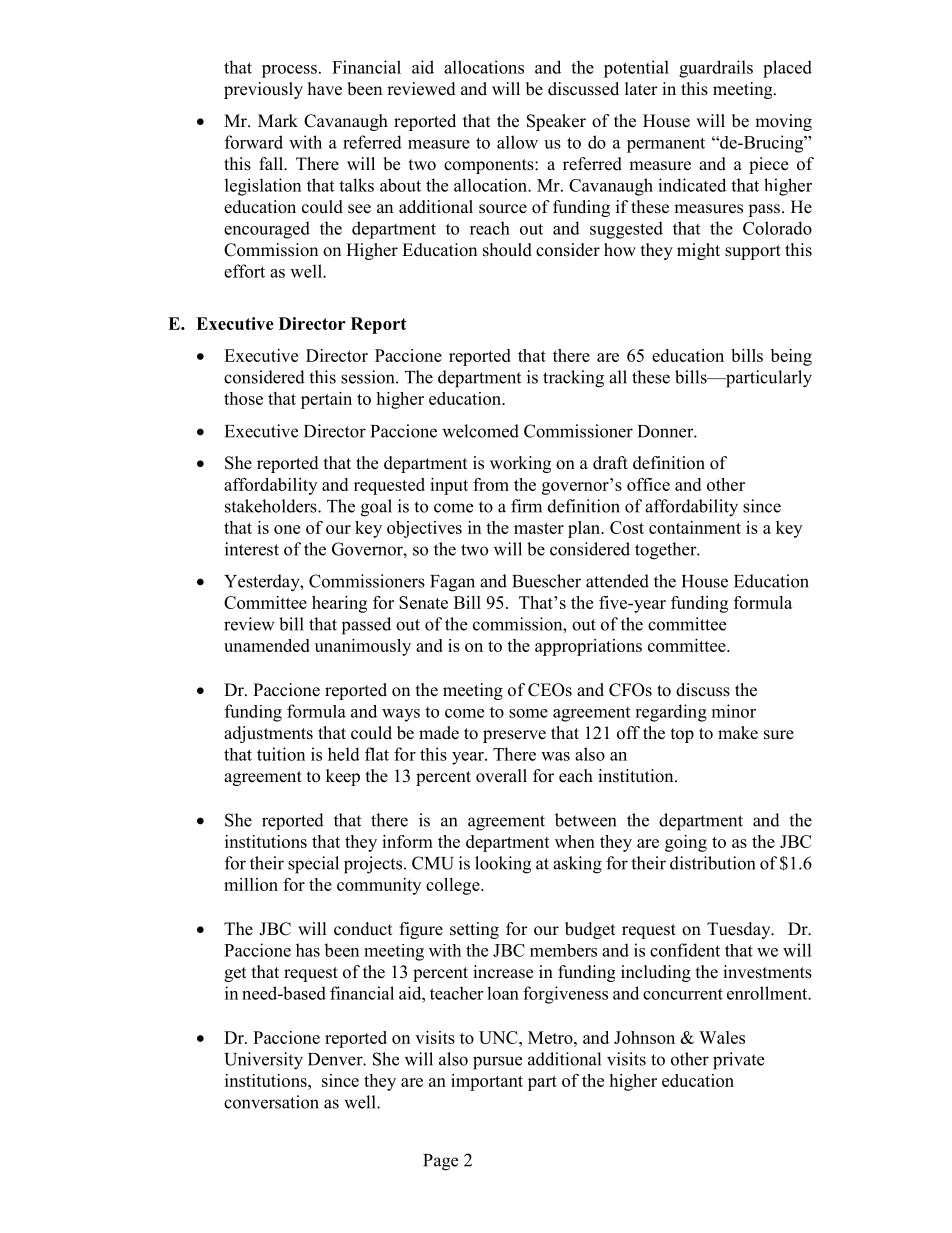  What do you see at coordinates (716, 69) in the screenshot?
I see `guardrails` at bounding box center [716, 69].
